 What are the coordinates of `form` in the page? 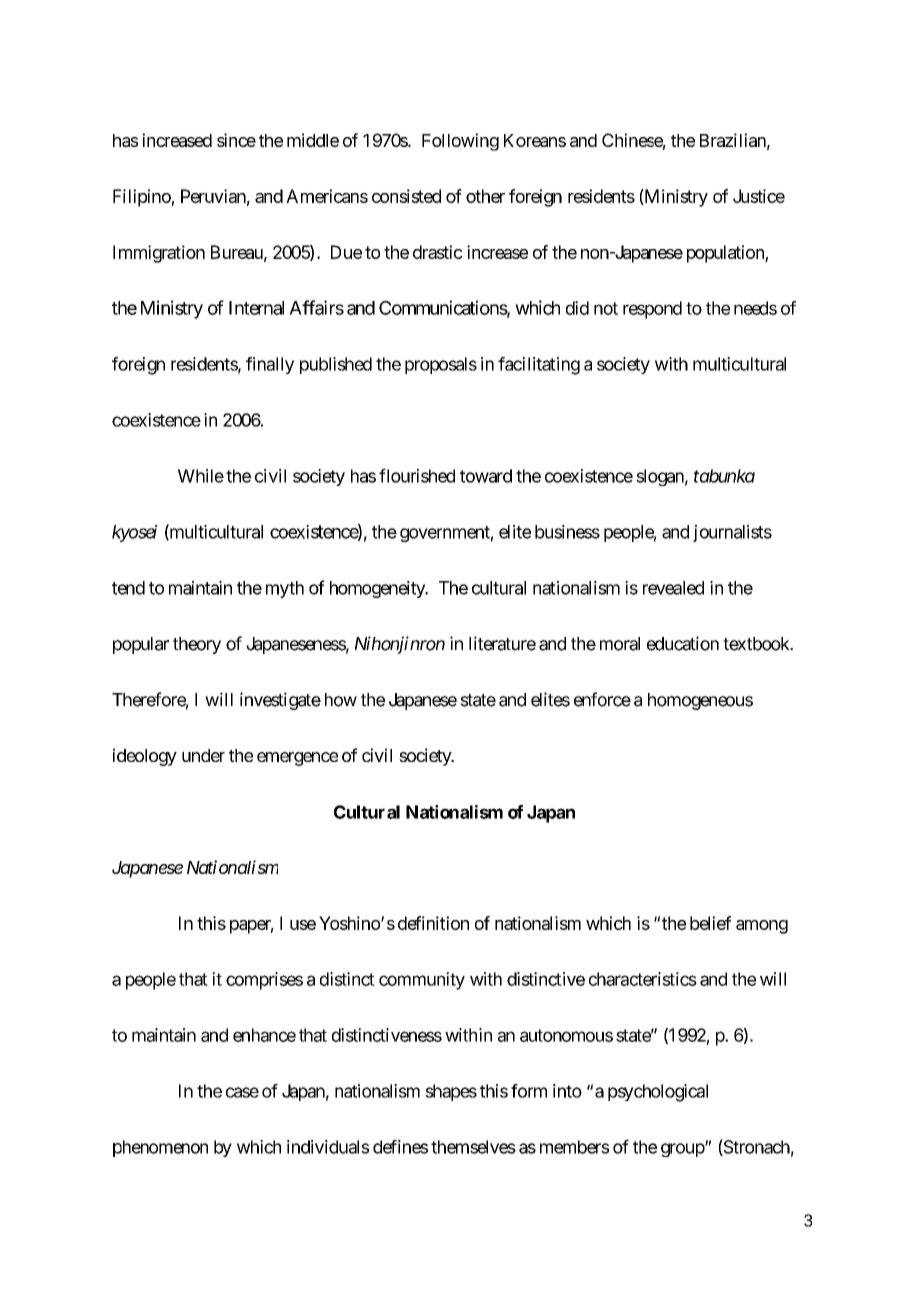 It's located at (529, 1091).
